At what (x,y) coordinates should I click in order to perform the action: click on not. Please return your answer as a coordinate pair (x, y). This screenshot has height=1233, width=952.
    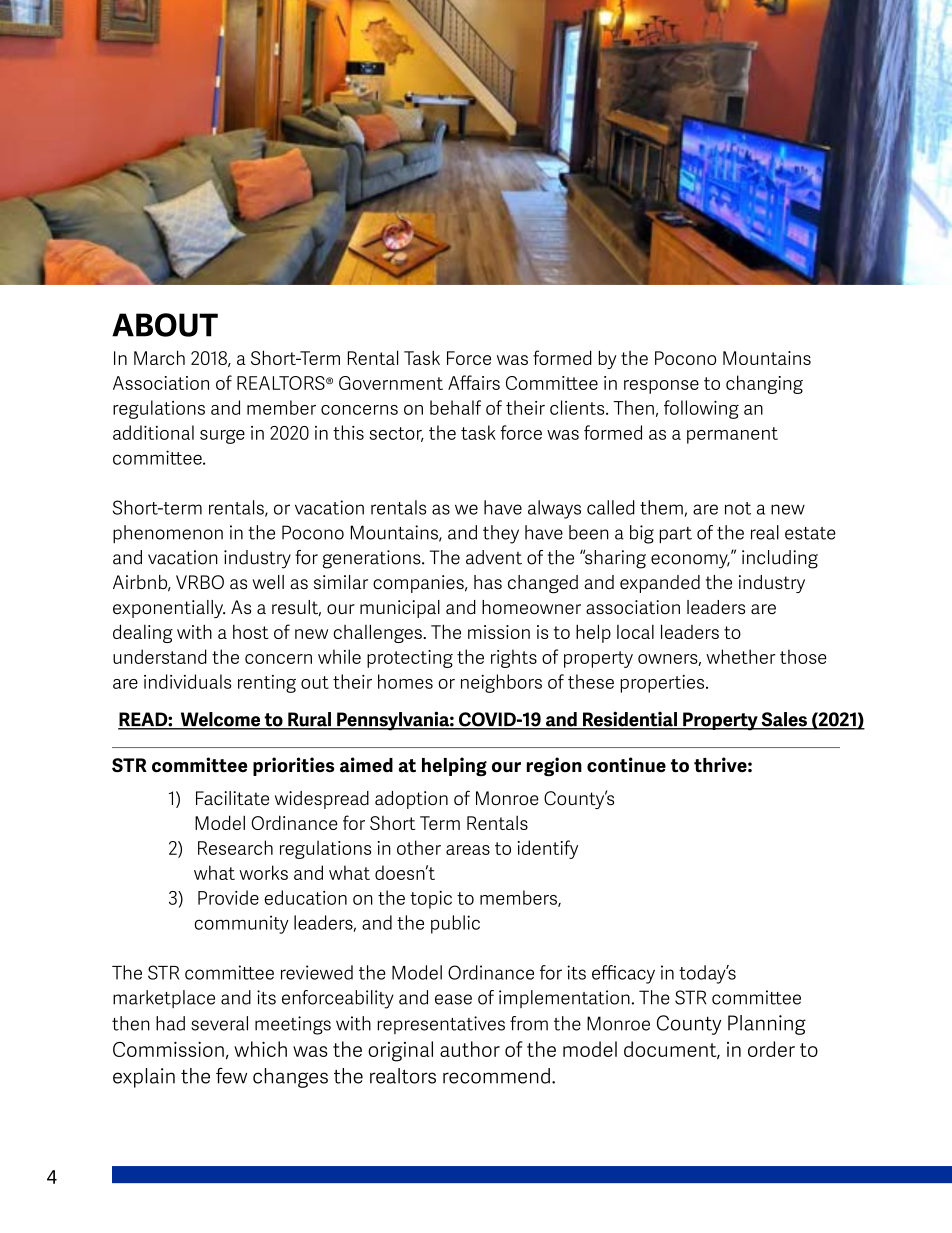
    Looking at the image, I should click on (738, 508).
